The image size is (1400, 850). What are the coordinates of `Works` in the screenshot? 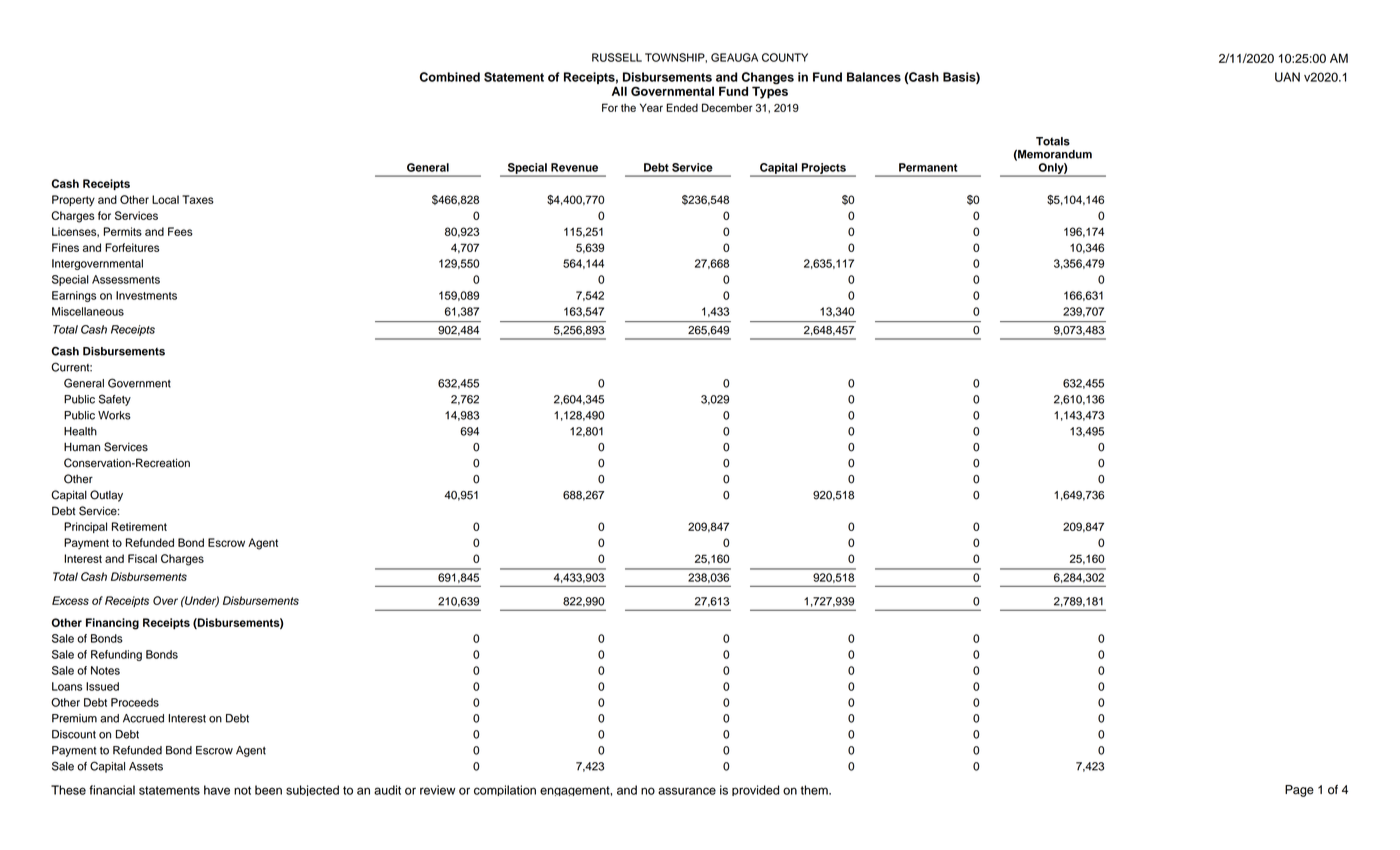 It's located at (114, 415).
